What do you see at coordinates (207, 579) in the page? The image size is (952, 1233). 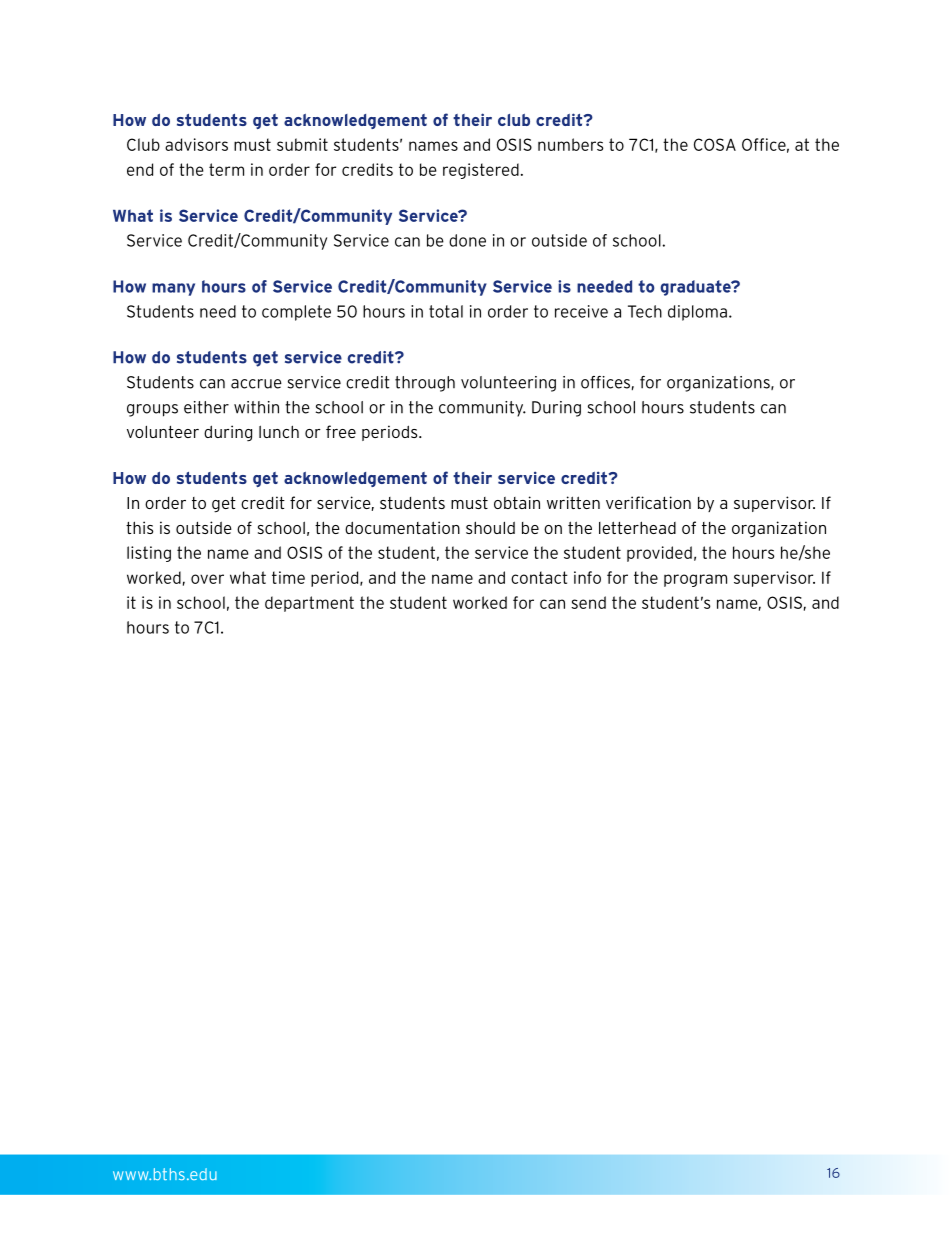 I see `over` at bounding box center [207, 579].
